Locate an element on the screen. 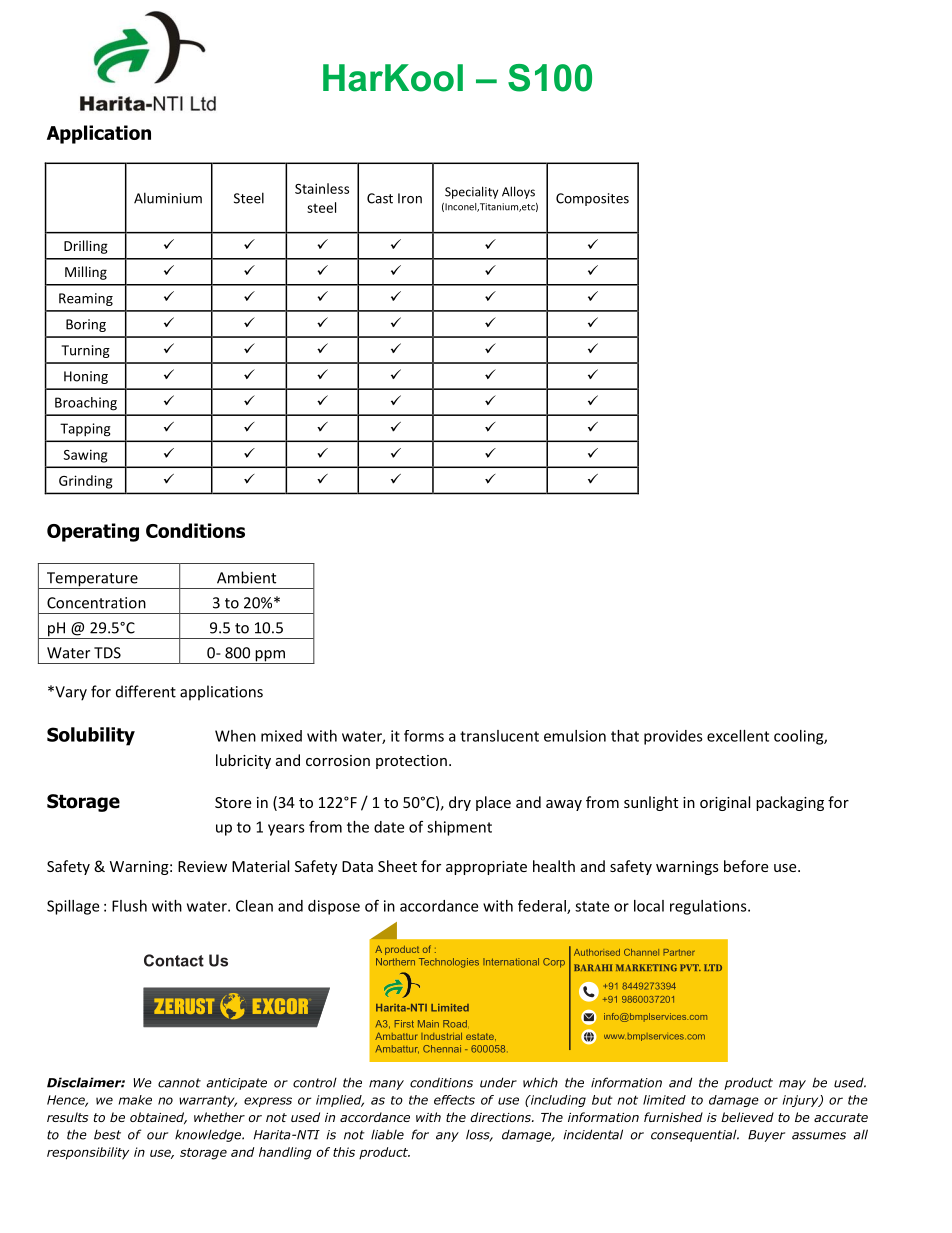 This screenshot has width=952, height=1233. appropriate is located at coordinates (486, 868).
